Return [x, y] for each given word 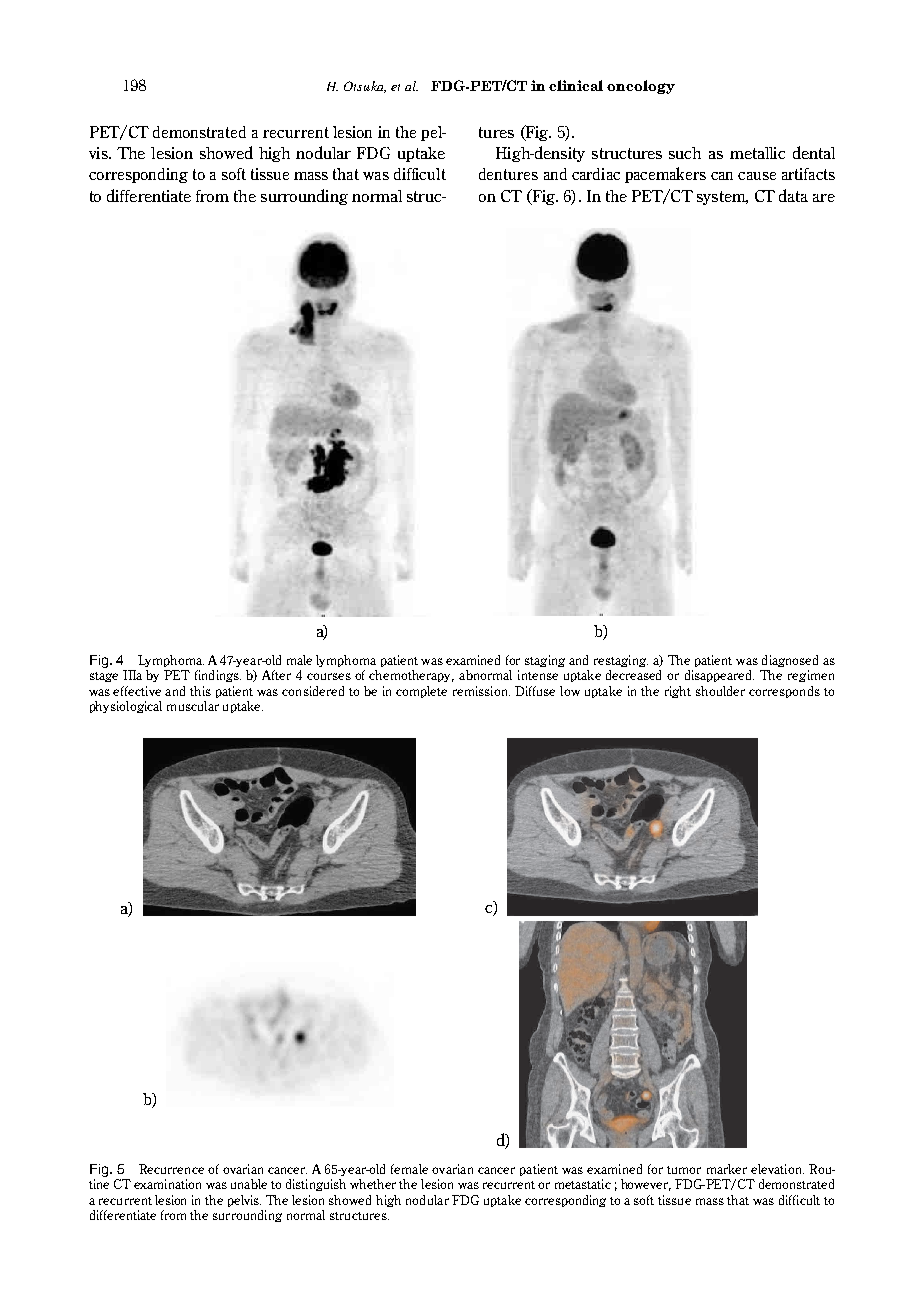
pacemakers [665, 175]
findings [218, 676]
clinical [576, 85]
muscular [193, 706]
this [200, 691]
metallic [757, 153]
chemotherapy [411, 676]
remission [481, 691]
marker [727, 1169]
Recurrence [171, 1169]
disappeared [719, 676]
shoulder [720, 691]
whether [373, 1184]
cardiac [596, 174]
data [793, 195]
